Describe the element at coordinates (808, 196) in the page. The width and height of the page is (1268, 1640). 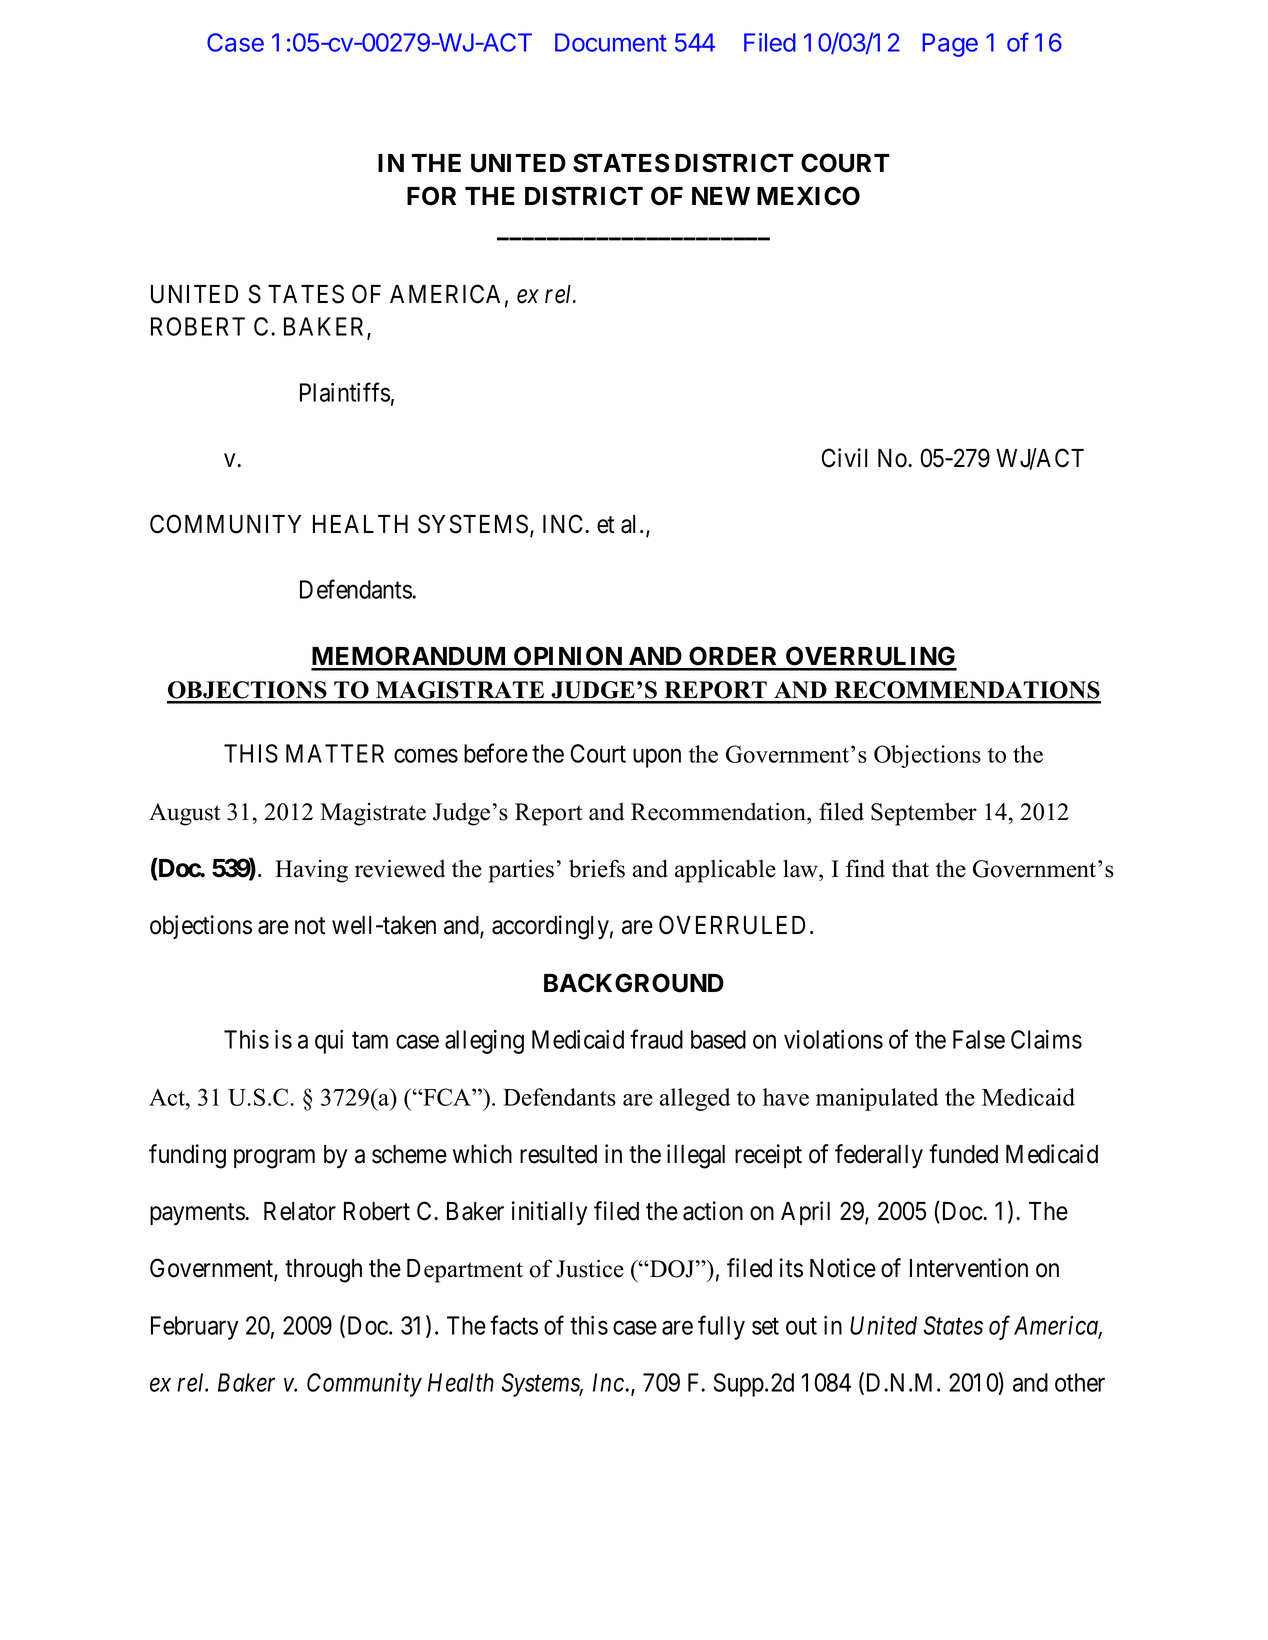
I see `MEXICO` at that location.
